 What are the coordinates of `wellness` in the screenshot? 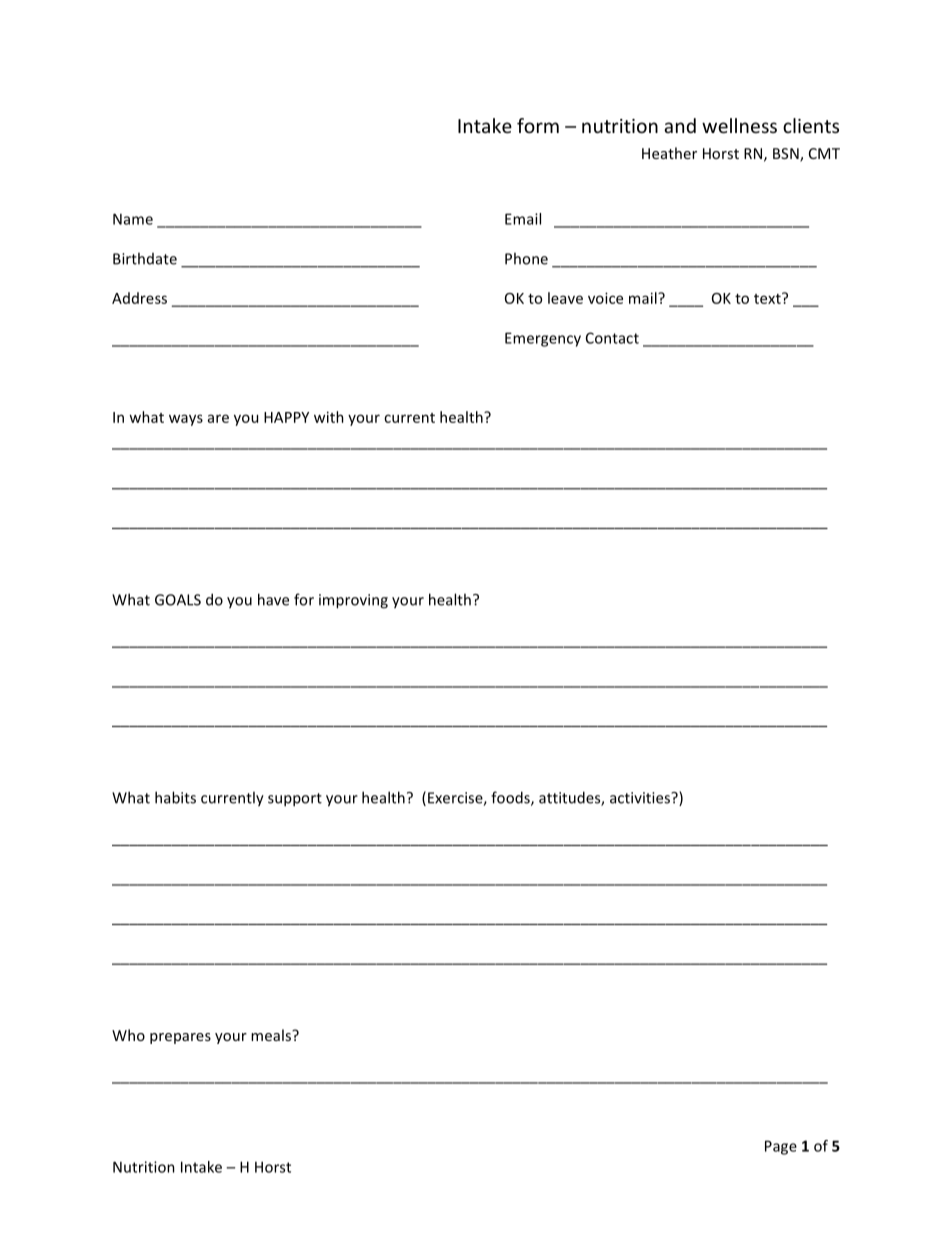 It's located at (739, 125).
